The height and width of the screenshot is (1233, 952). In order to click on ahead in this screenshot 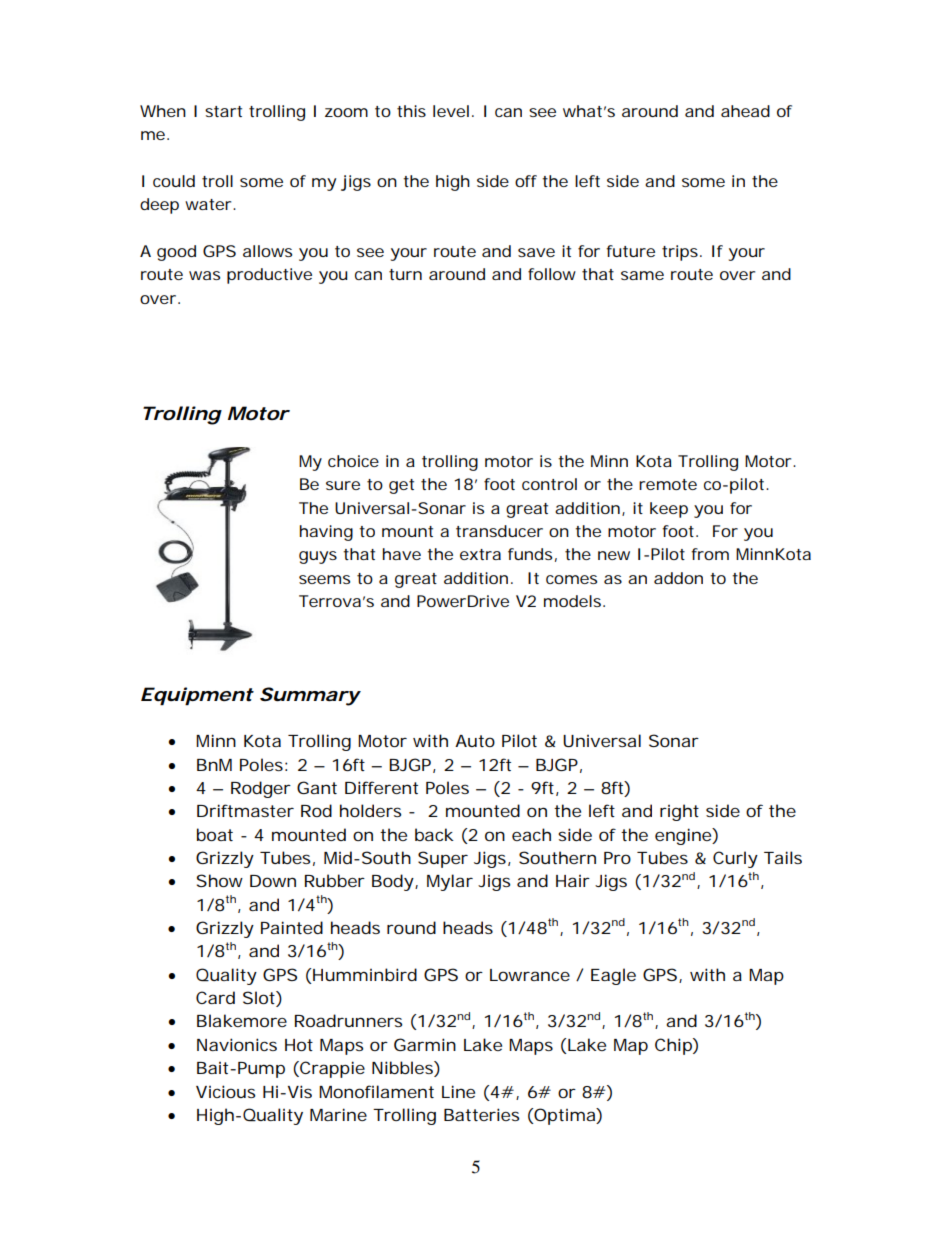, I will do `click(745, 111)`.
